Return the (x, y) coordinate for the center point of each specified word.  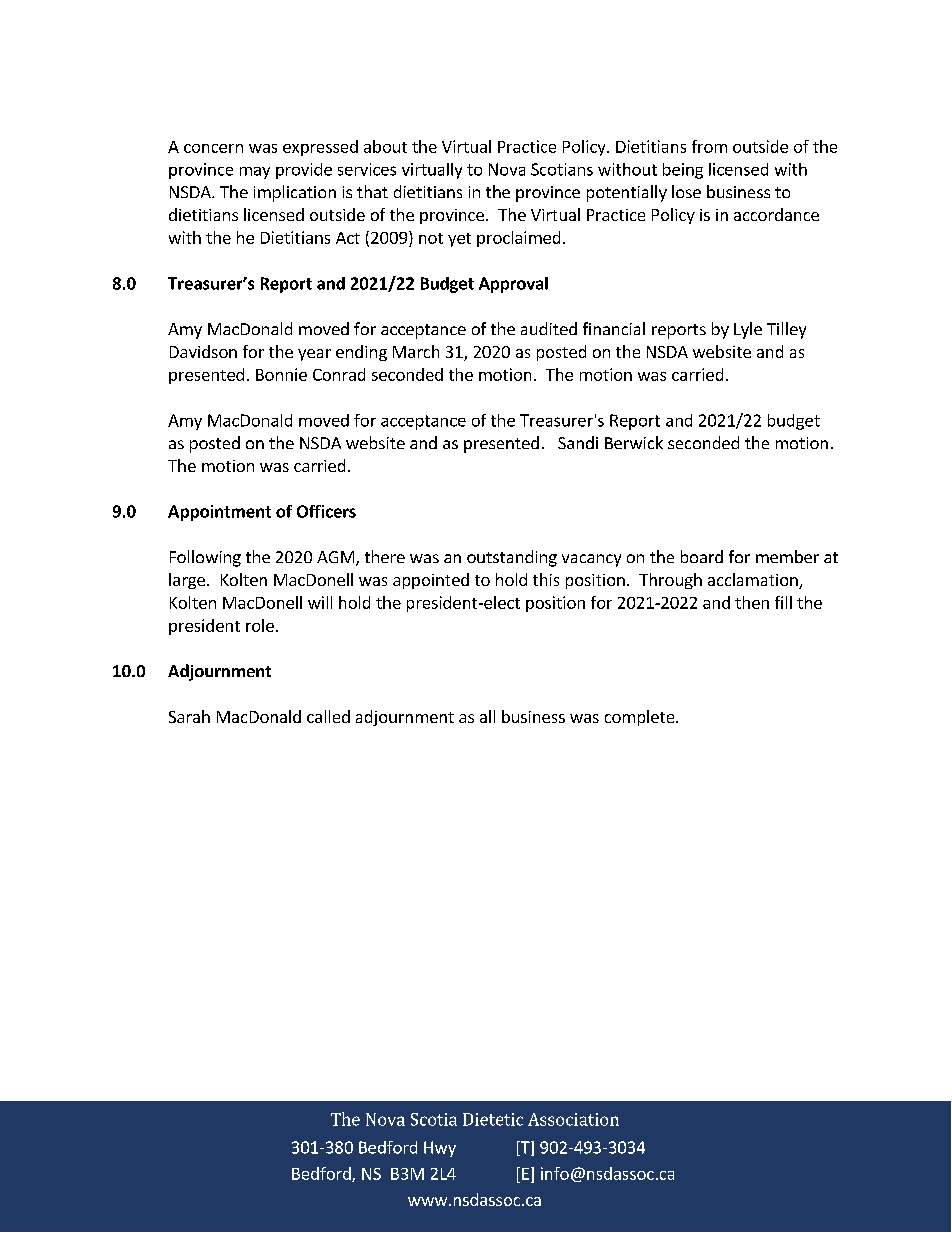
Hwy (440, 1149)
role (260, 625)
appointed (431, 581)
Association (573, 1119)
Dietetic (493, 1119)
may (255, 173)
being (683, 171)
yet (459, 240)
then (752, 602)
